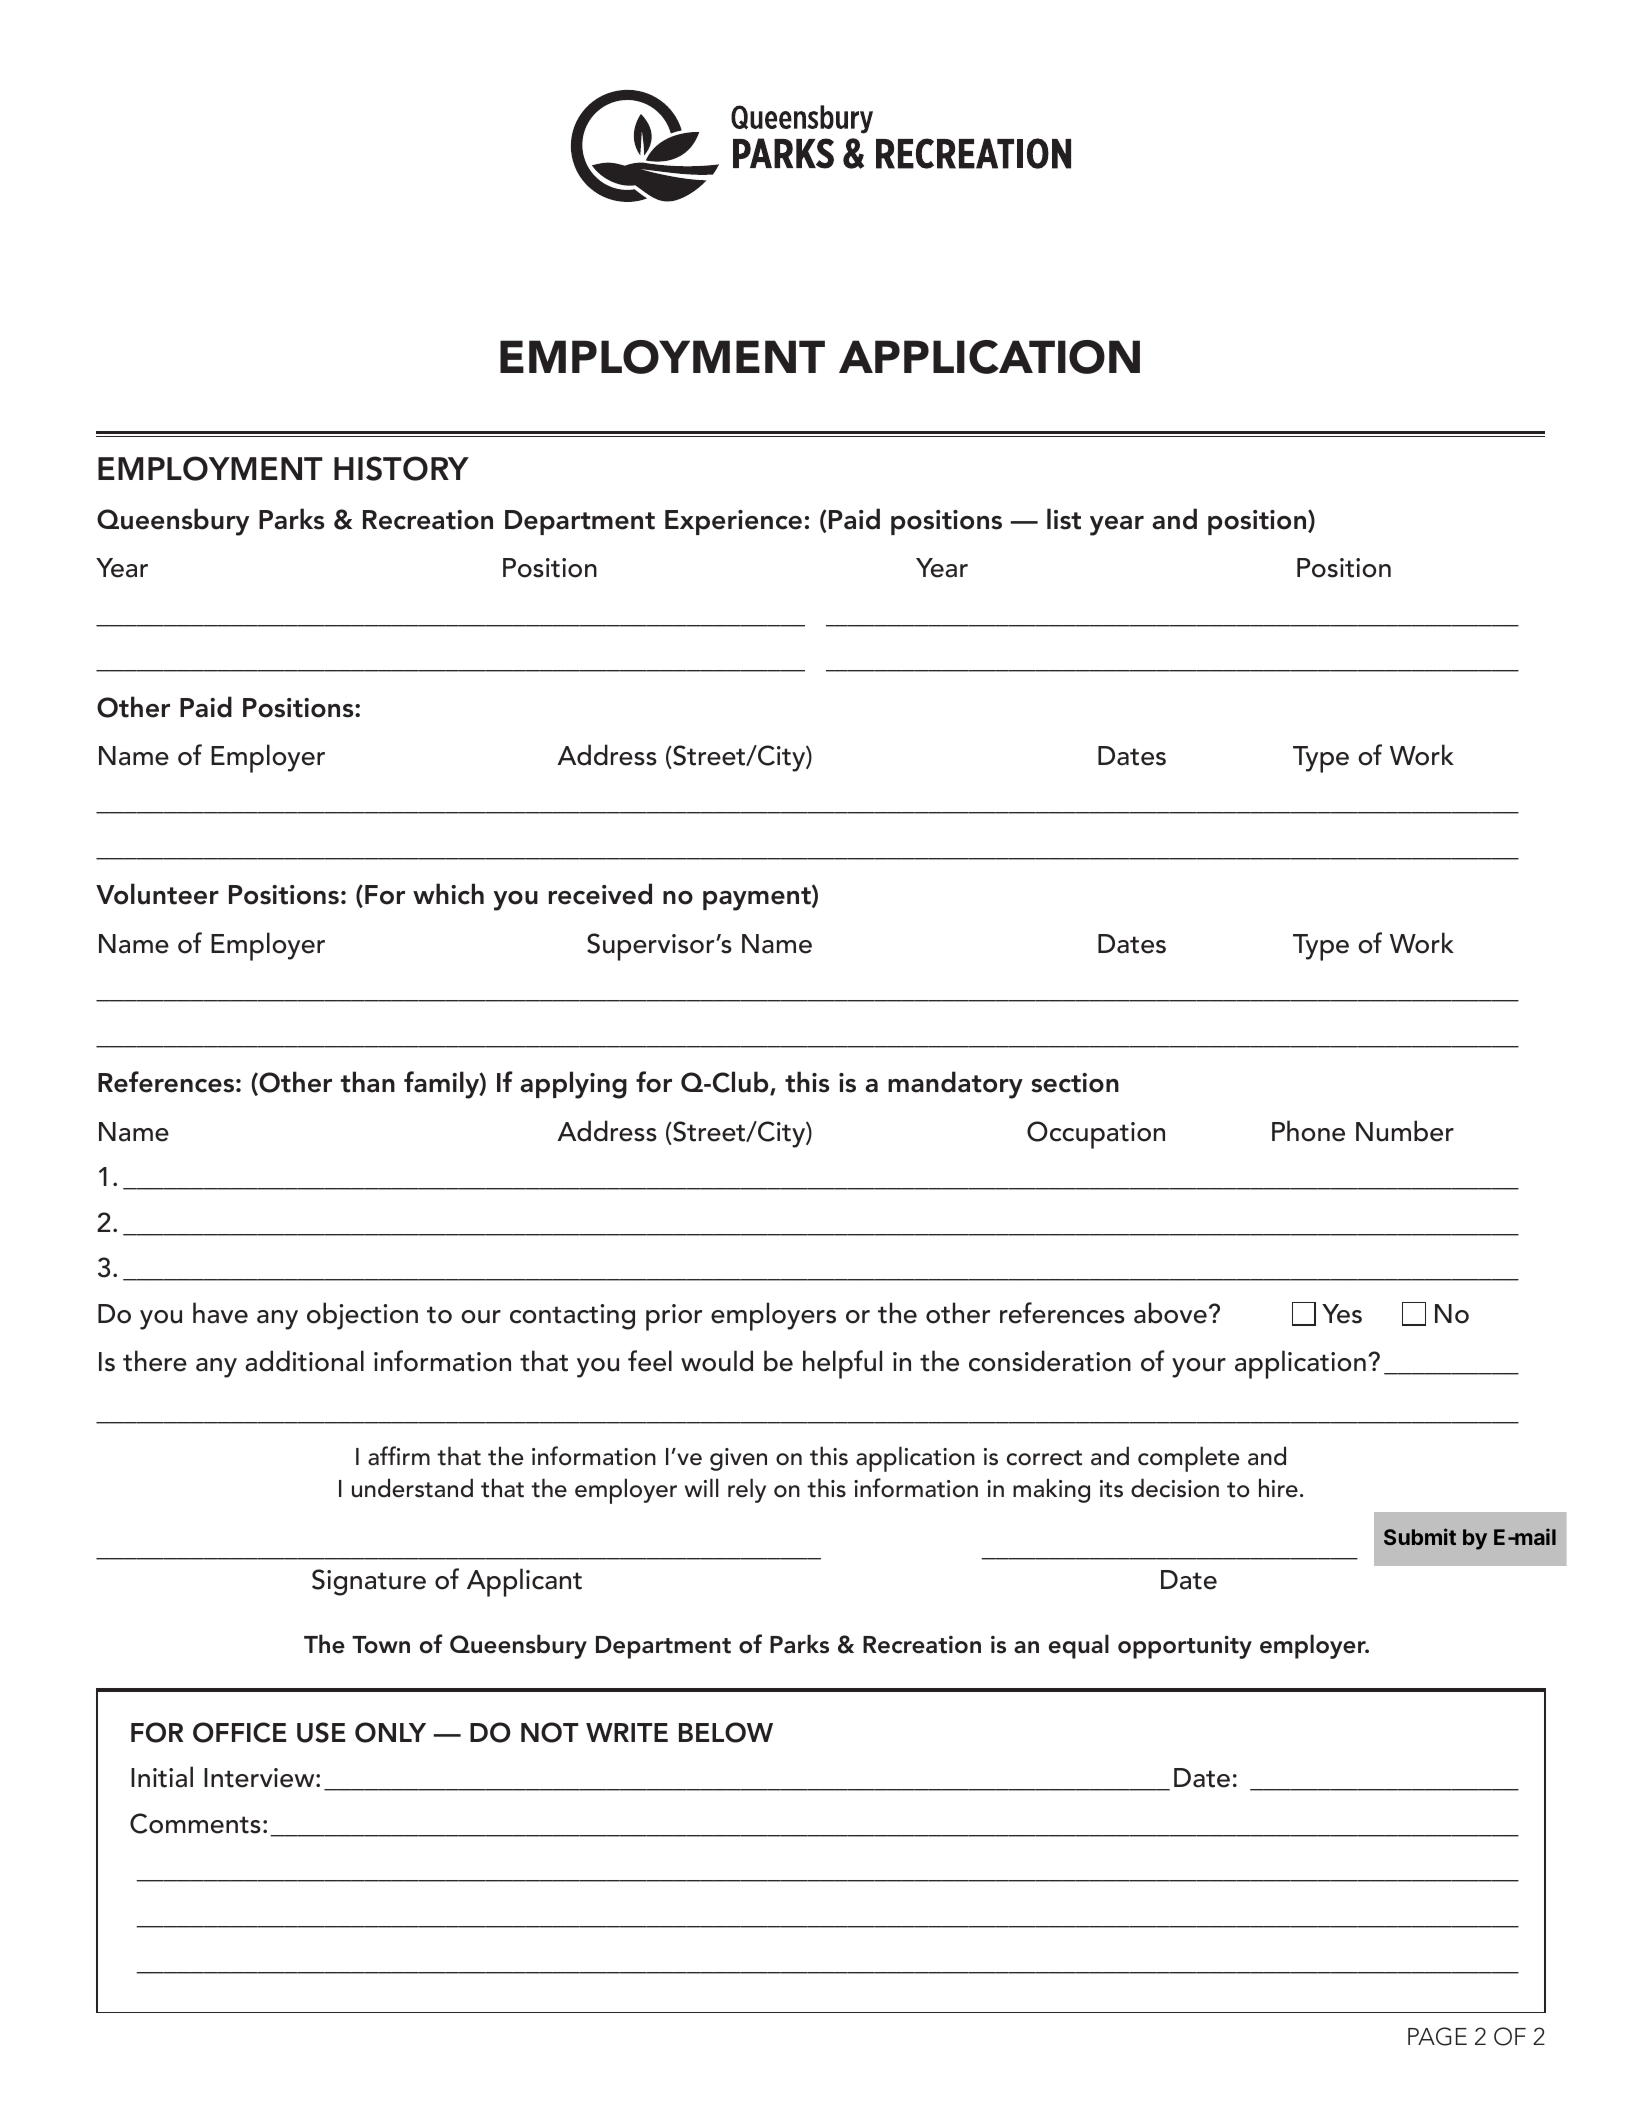  Describe the element at coordinates (1064, 519) in the page. I see `list` at that location.
